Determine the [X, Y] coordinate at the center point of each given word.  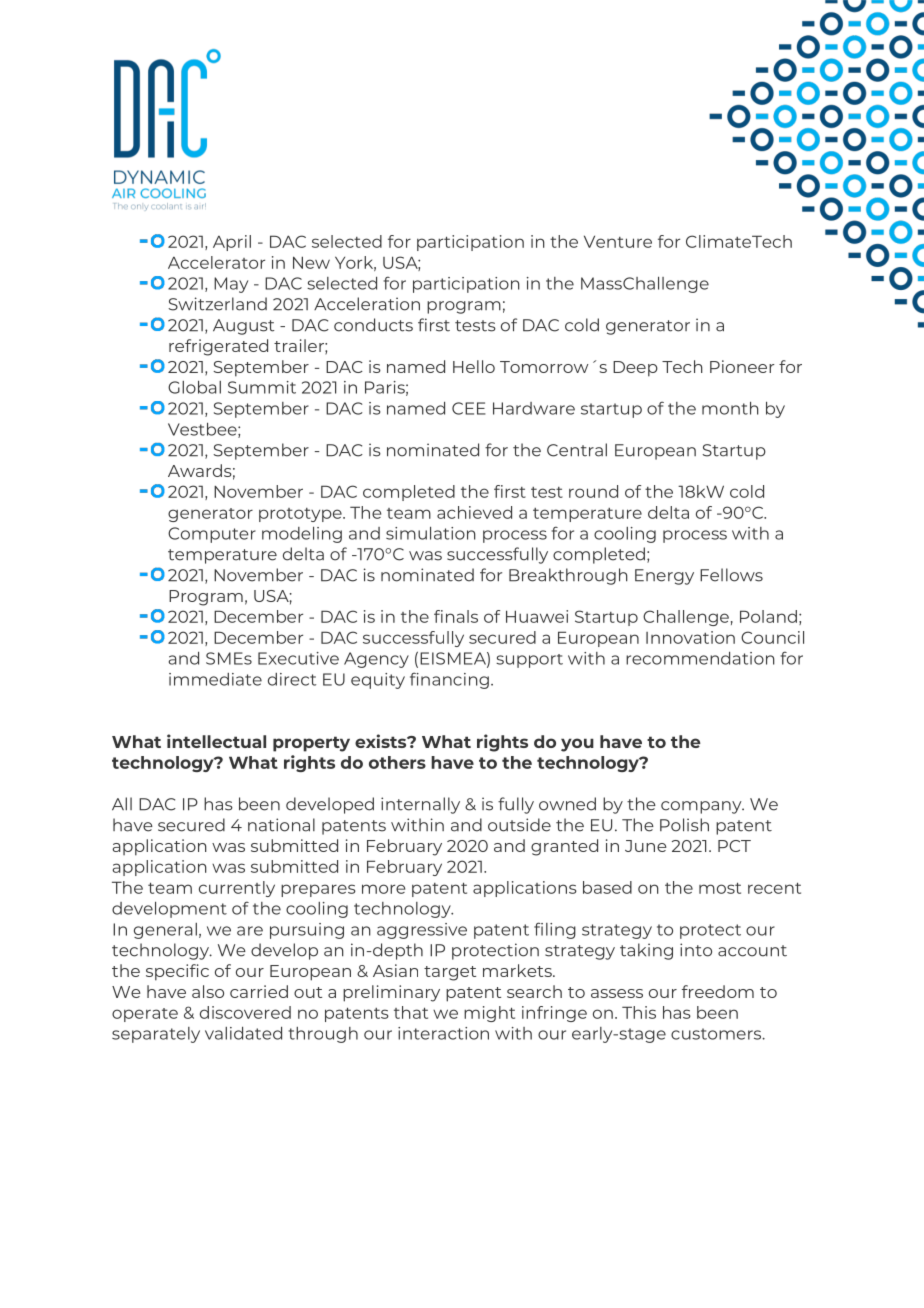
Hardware [534, 408]
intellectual [216, 741]
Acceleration [367, 304]
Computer [212, 535]
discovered [245, 1012]
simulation [431, 533]
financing [449, 680]
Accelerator [216, 262]
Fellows [731, 575]
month [730, 408]
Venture [618, 241]
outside [519, 825]
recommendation [700, 658]
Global [194, 387]
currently [237, 889]
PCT [734, 846]
